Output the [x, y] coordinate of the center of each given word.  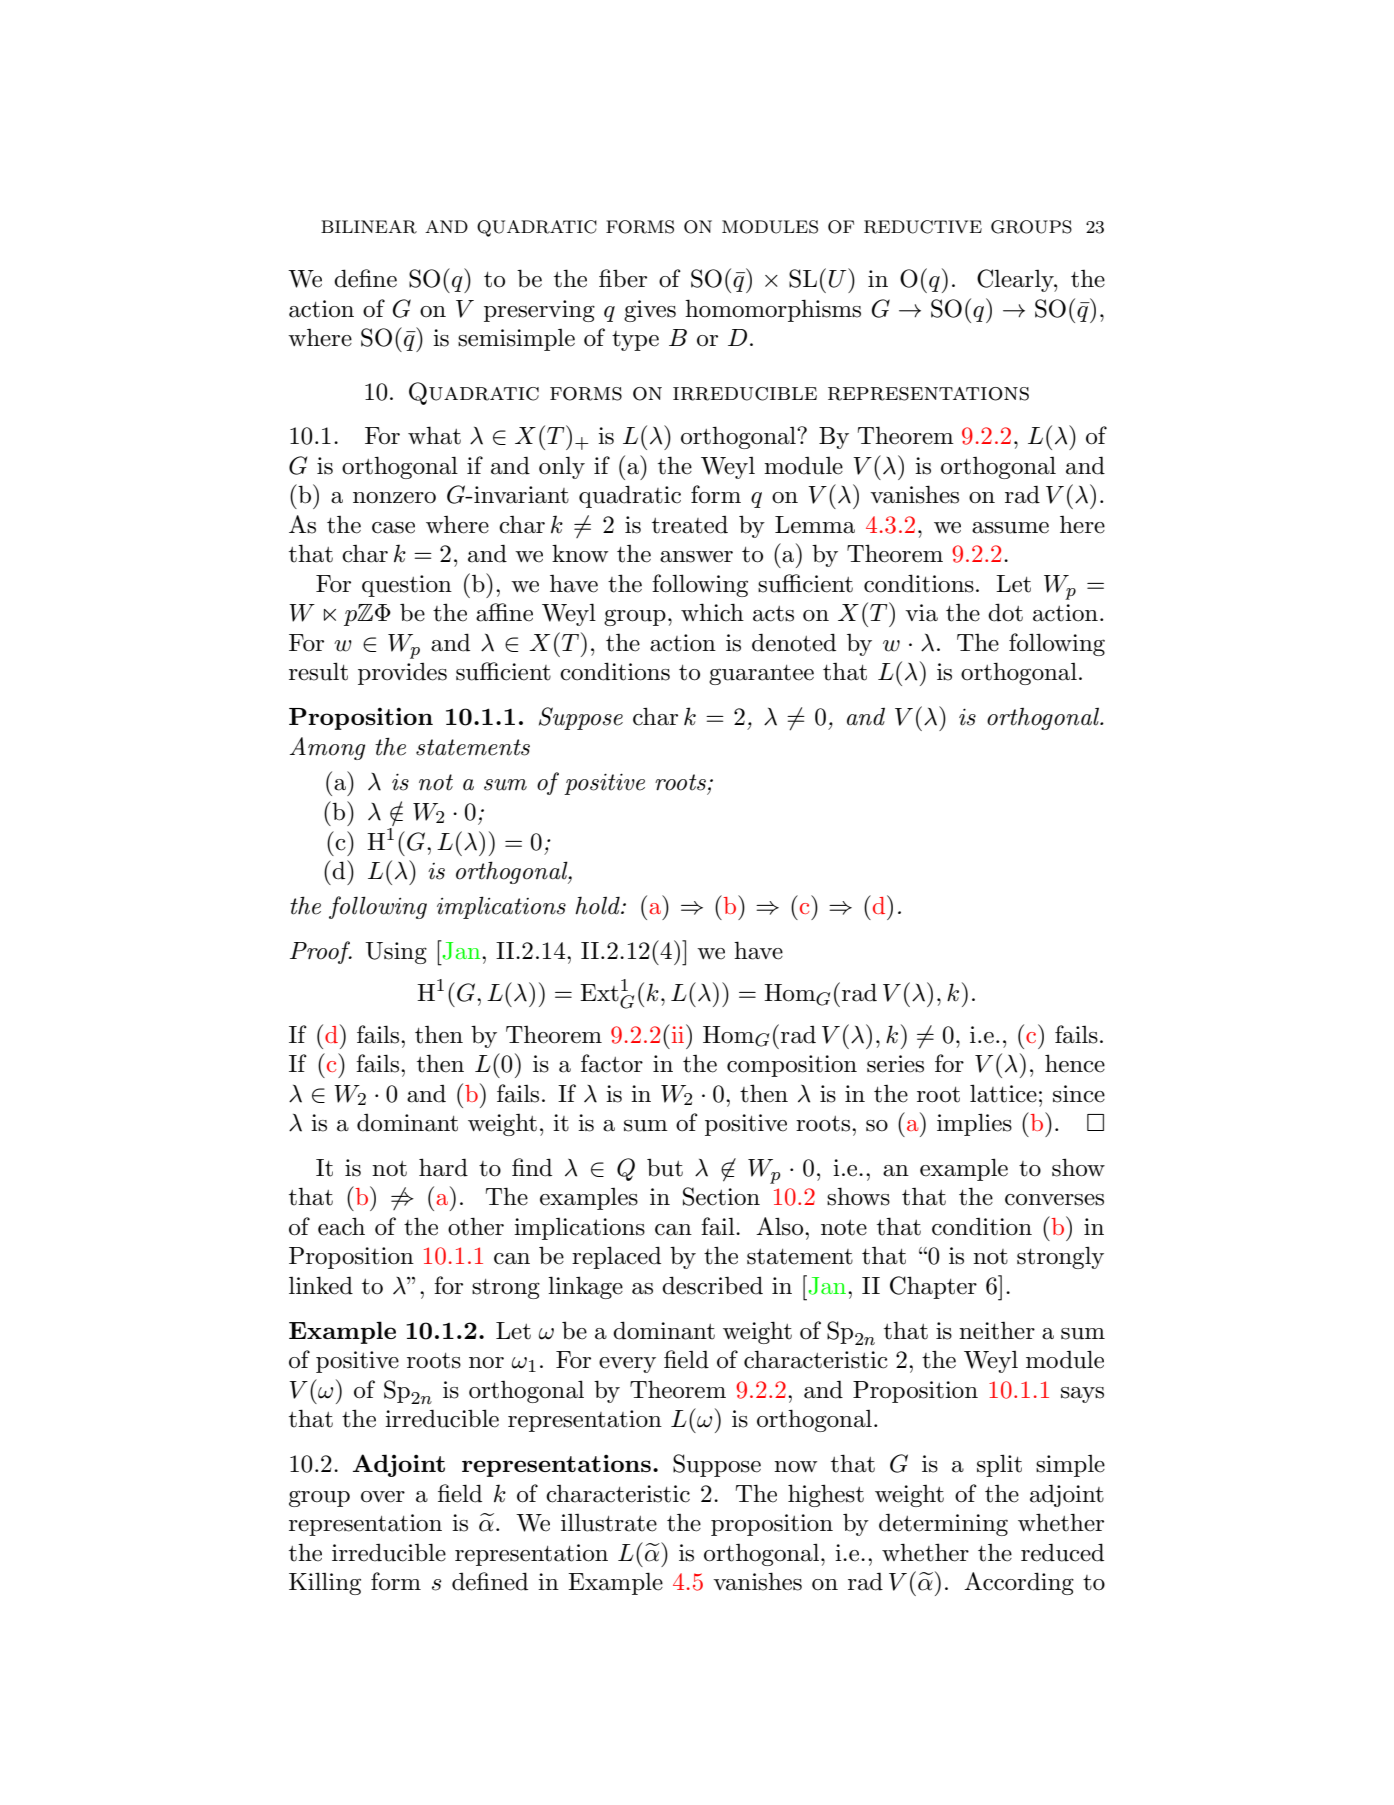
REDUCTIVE [923, 227]
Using [396, 953]
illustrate [609, 1523]
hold [598, 905]
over [383, 1497]
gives [650, 311]
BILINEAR [369, 227]
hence [1075, 1063]
